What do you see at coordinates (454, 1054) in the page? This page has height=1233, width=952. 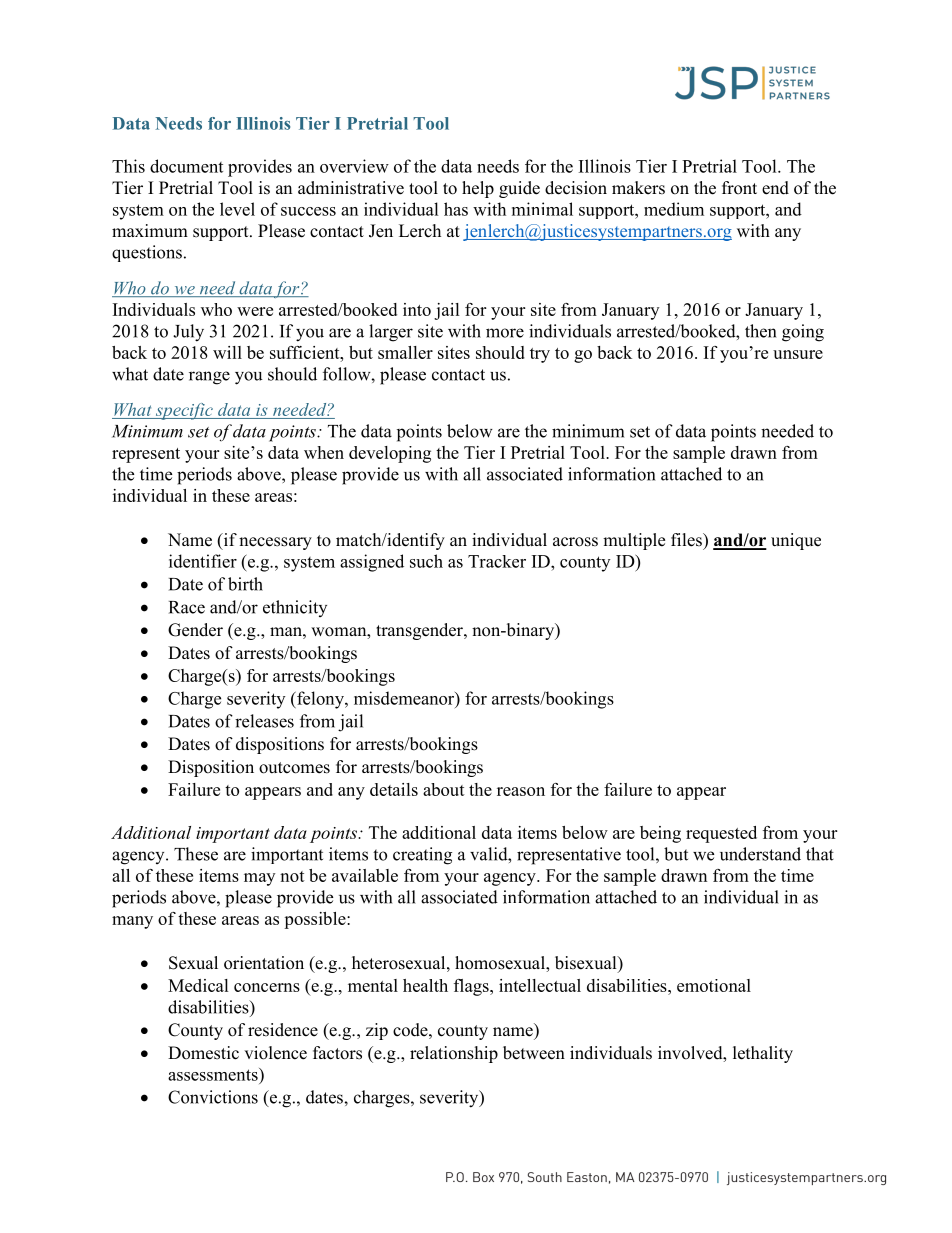 I see `relationship` at bounding box center [454, 1054].
